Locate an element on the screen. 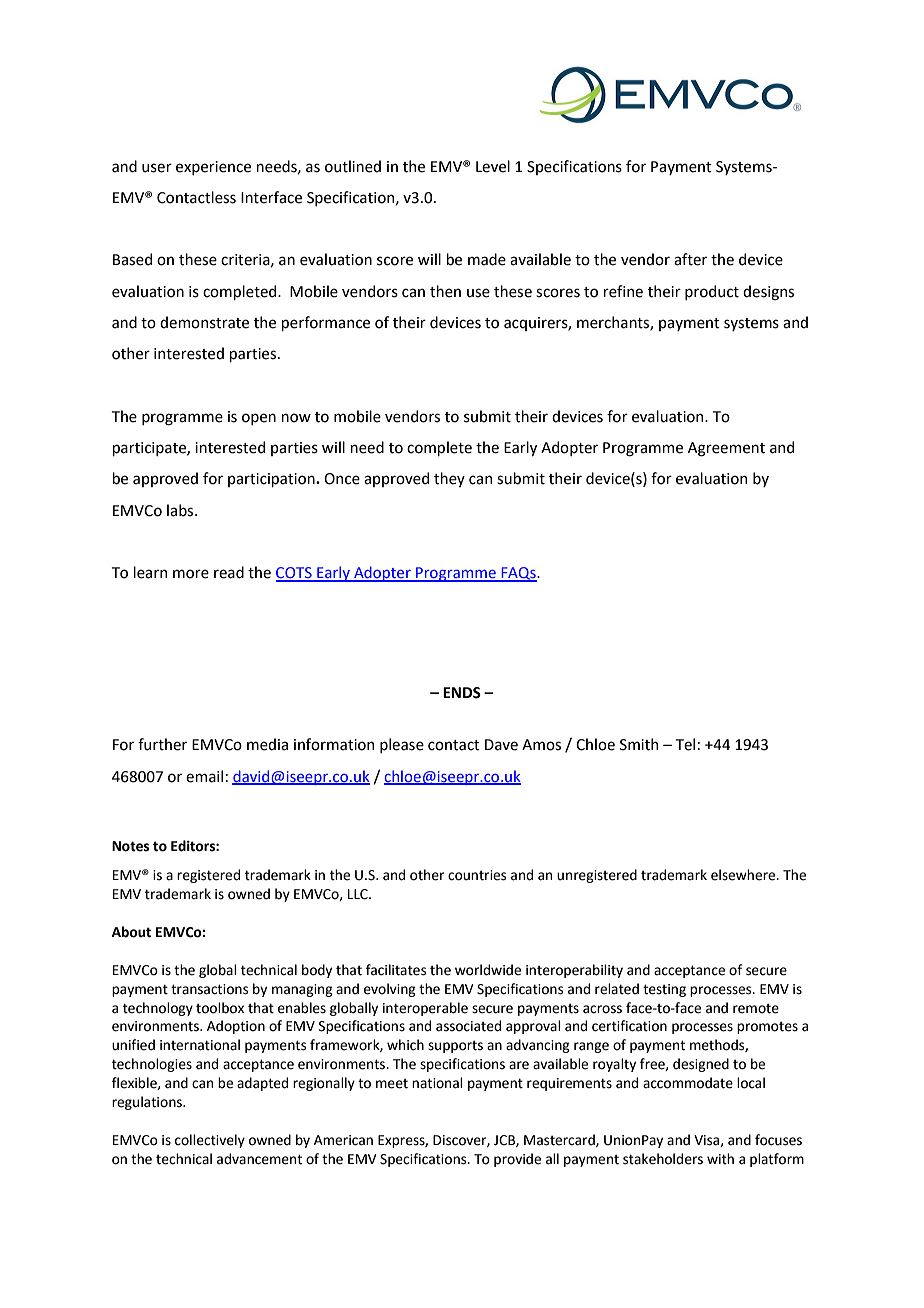 The height and width of the screenshot is (1308, 924). About is located at coordinates (131, 932).
